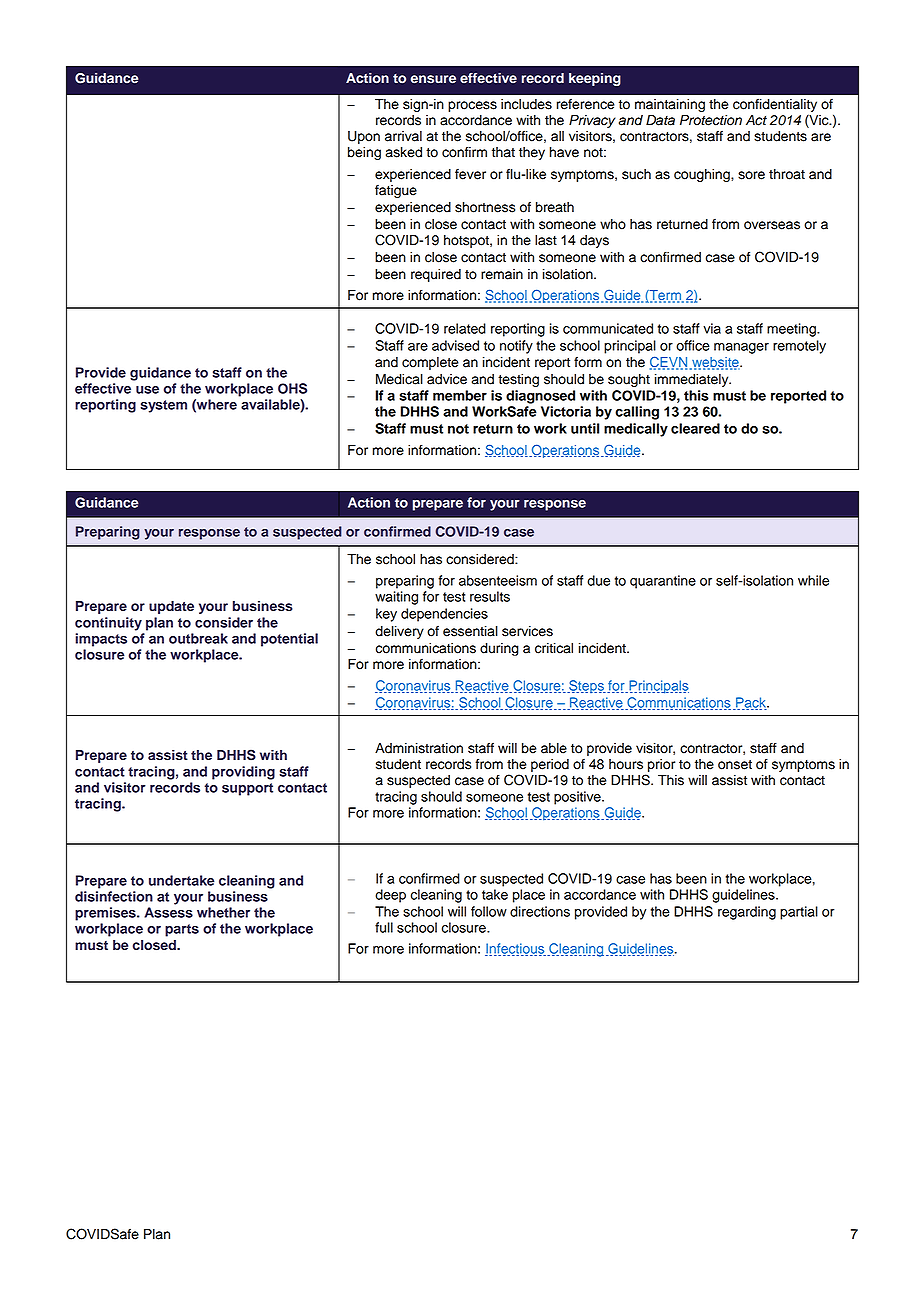 Image resolution: width=924 pixels, height=1308 pixels. I want to click on follow, so click(489, 911).
